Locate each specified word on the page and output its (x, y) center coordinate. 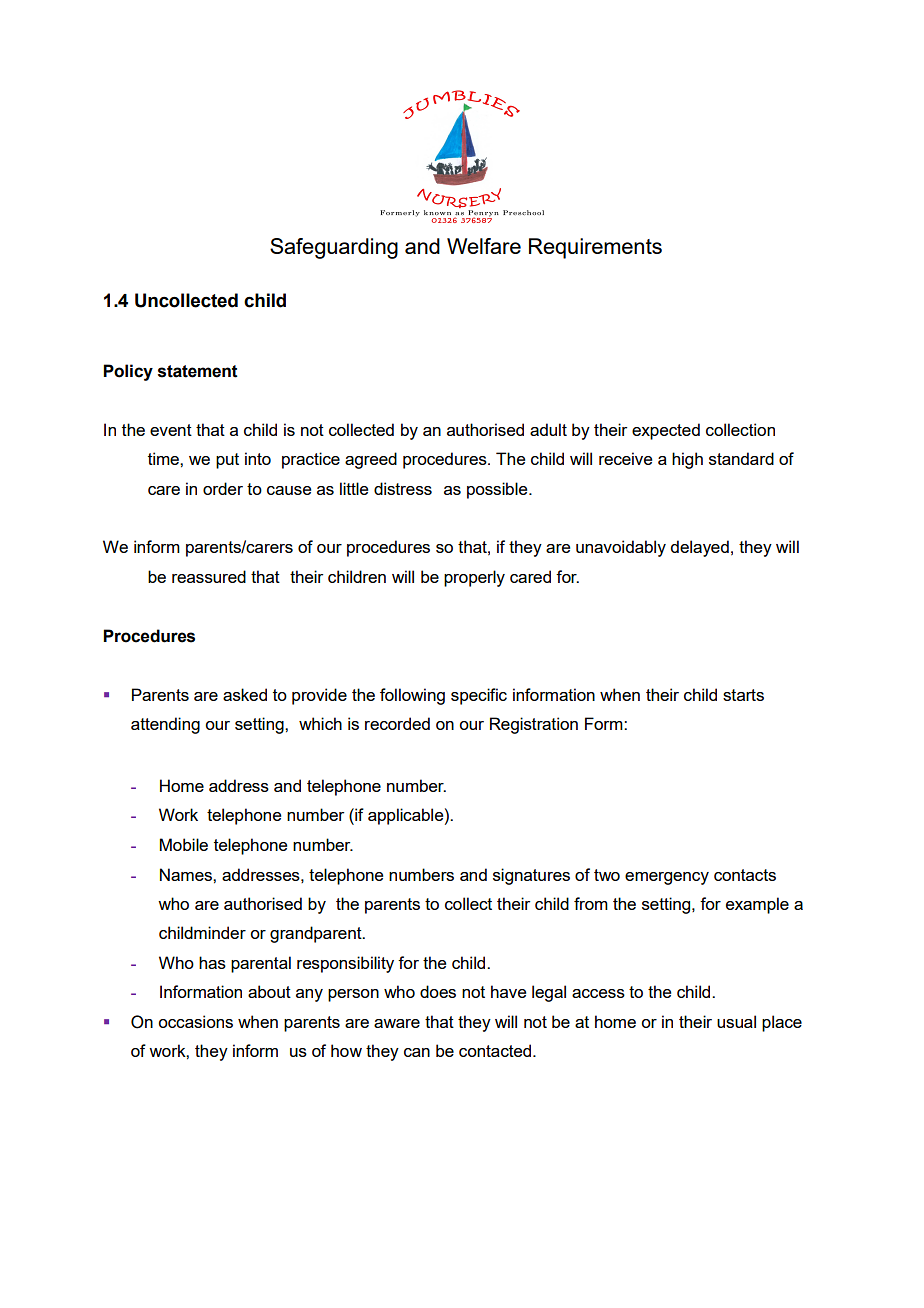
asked (245, 694)
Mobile (184, 844)
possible (498, 490)
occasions (195, 1021)
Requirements (595, 248)
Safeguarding (334, 248)
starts (743, 695)
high (687, 460)
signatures (531, 876)
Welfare (484, 246)
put (227, 461)
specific (479, 696)
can (417, 1052)
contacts (745, 875)
